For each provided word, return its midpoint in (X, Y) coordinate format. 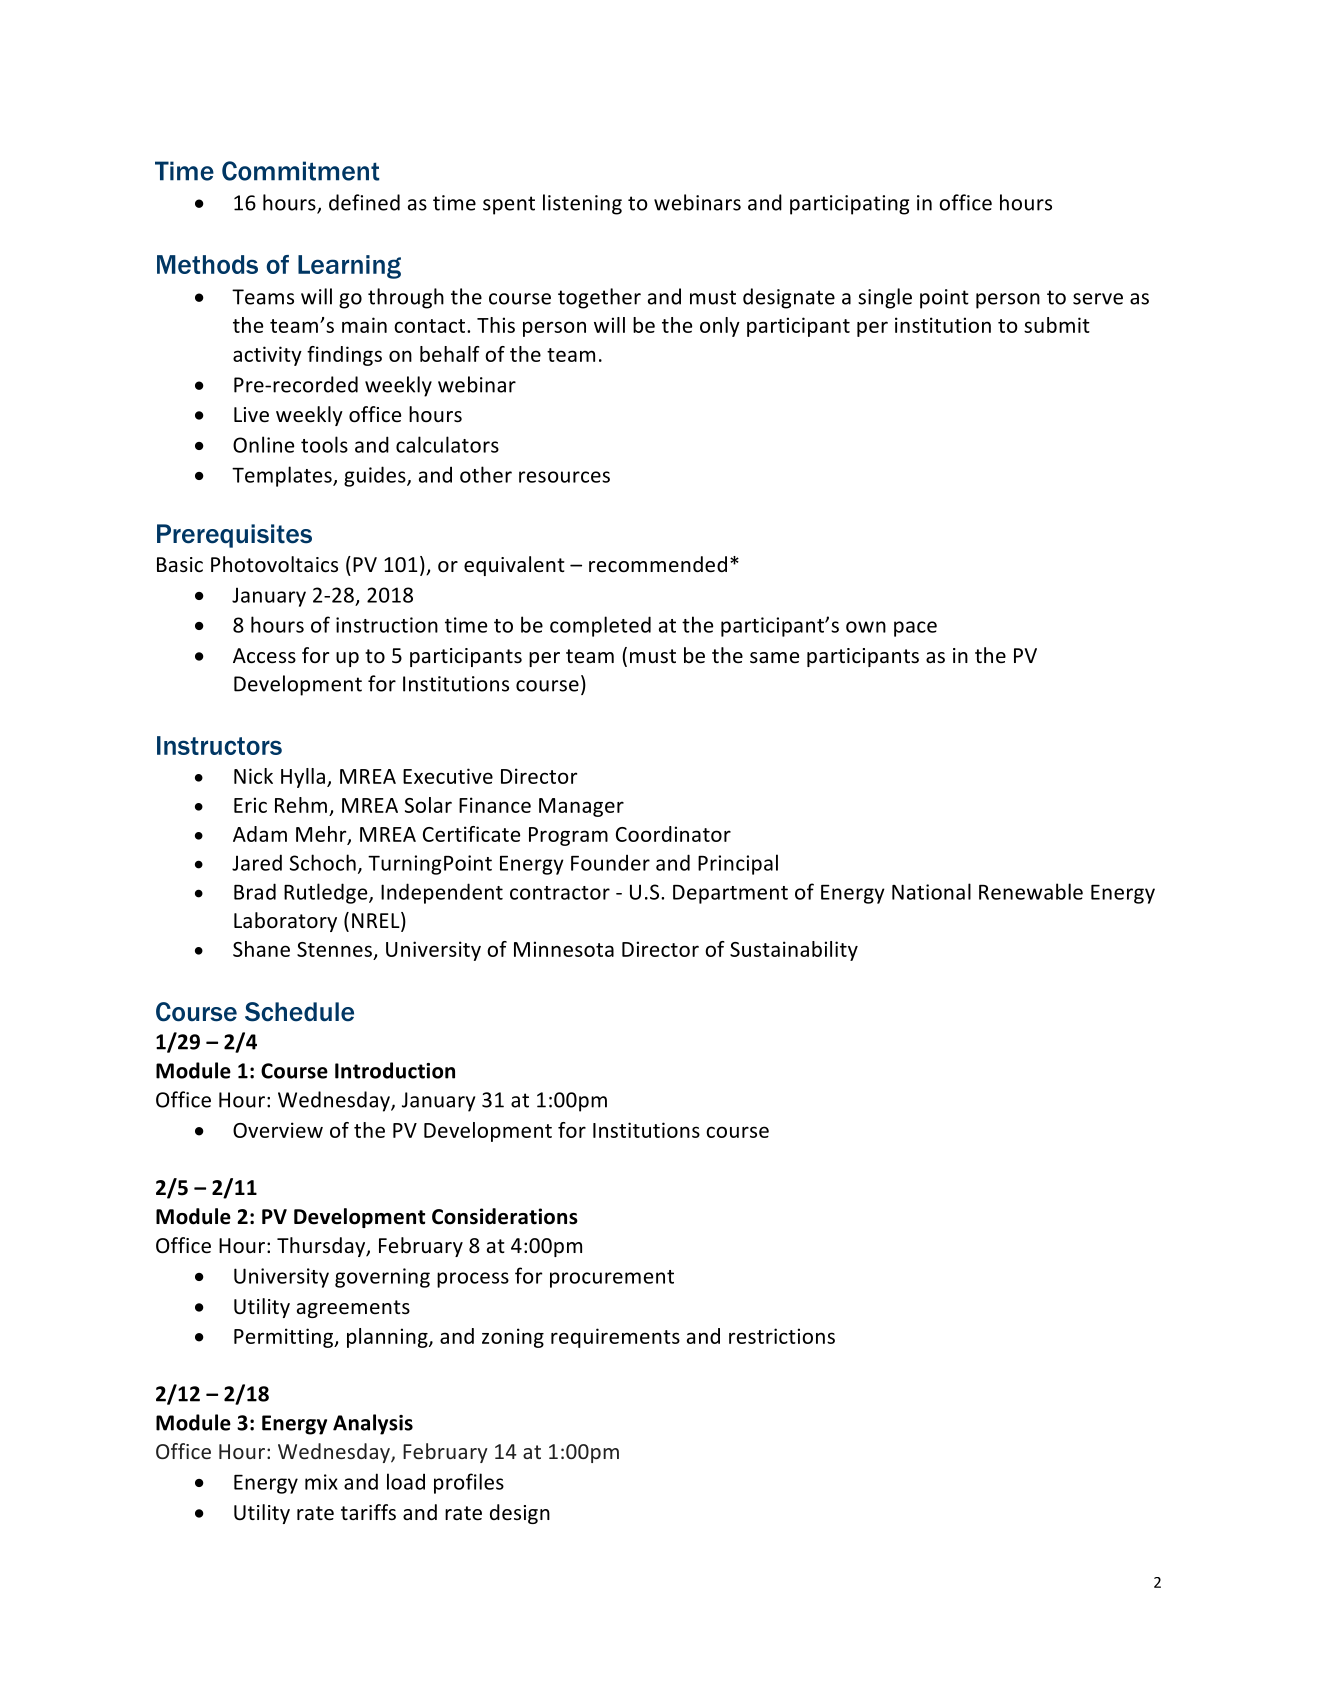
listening (582, 204)
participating (849, 205)
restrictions (782, 1336)
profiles (469, 1483)
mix (321, 1482)
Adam (260, 834)
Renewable (1031, 891)
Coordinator (673, 834)
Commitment (300, 171)
